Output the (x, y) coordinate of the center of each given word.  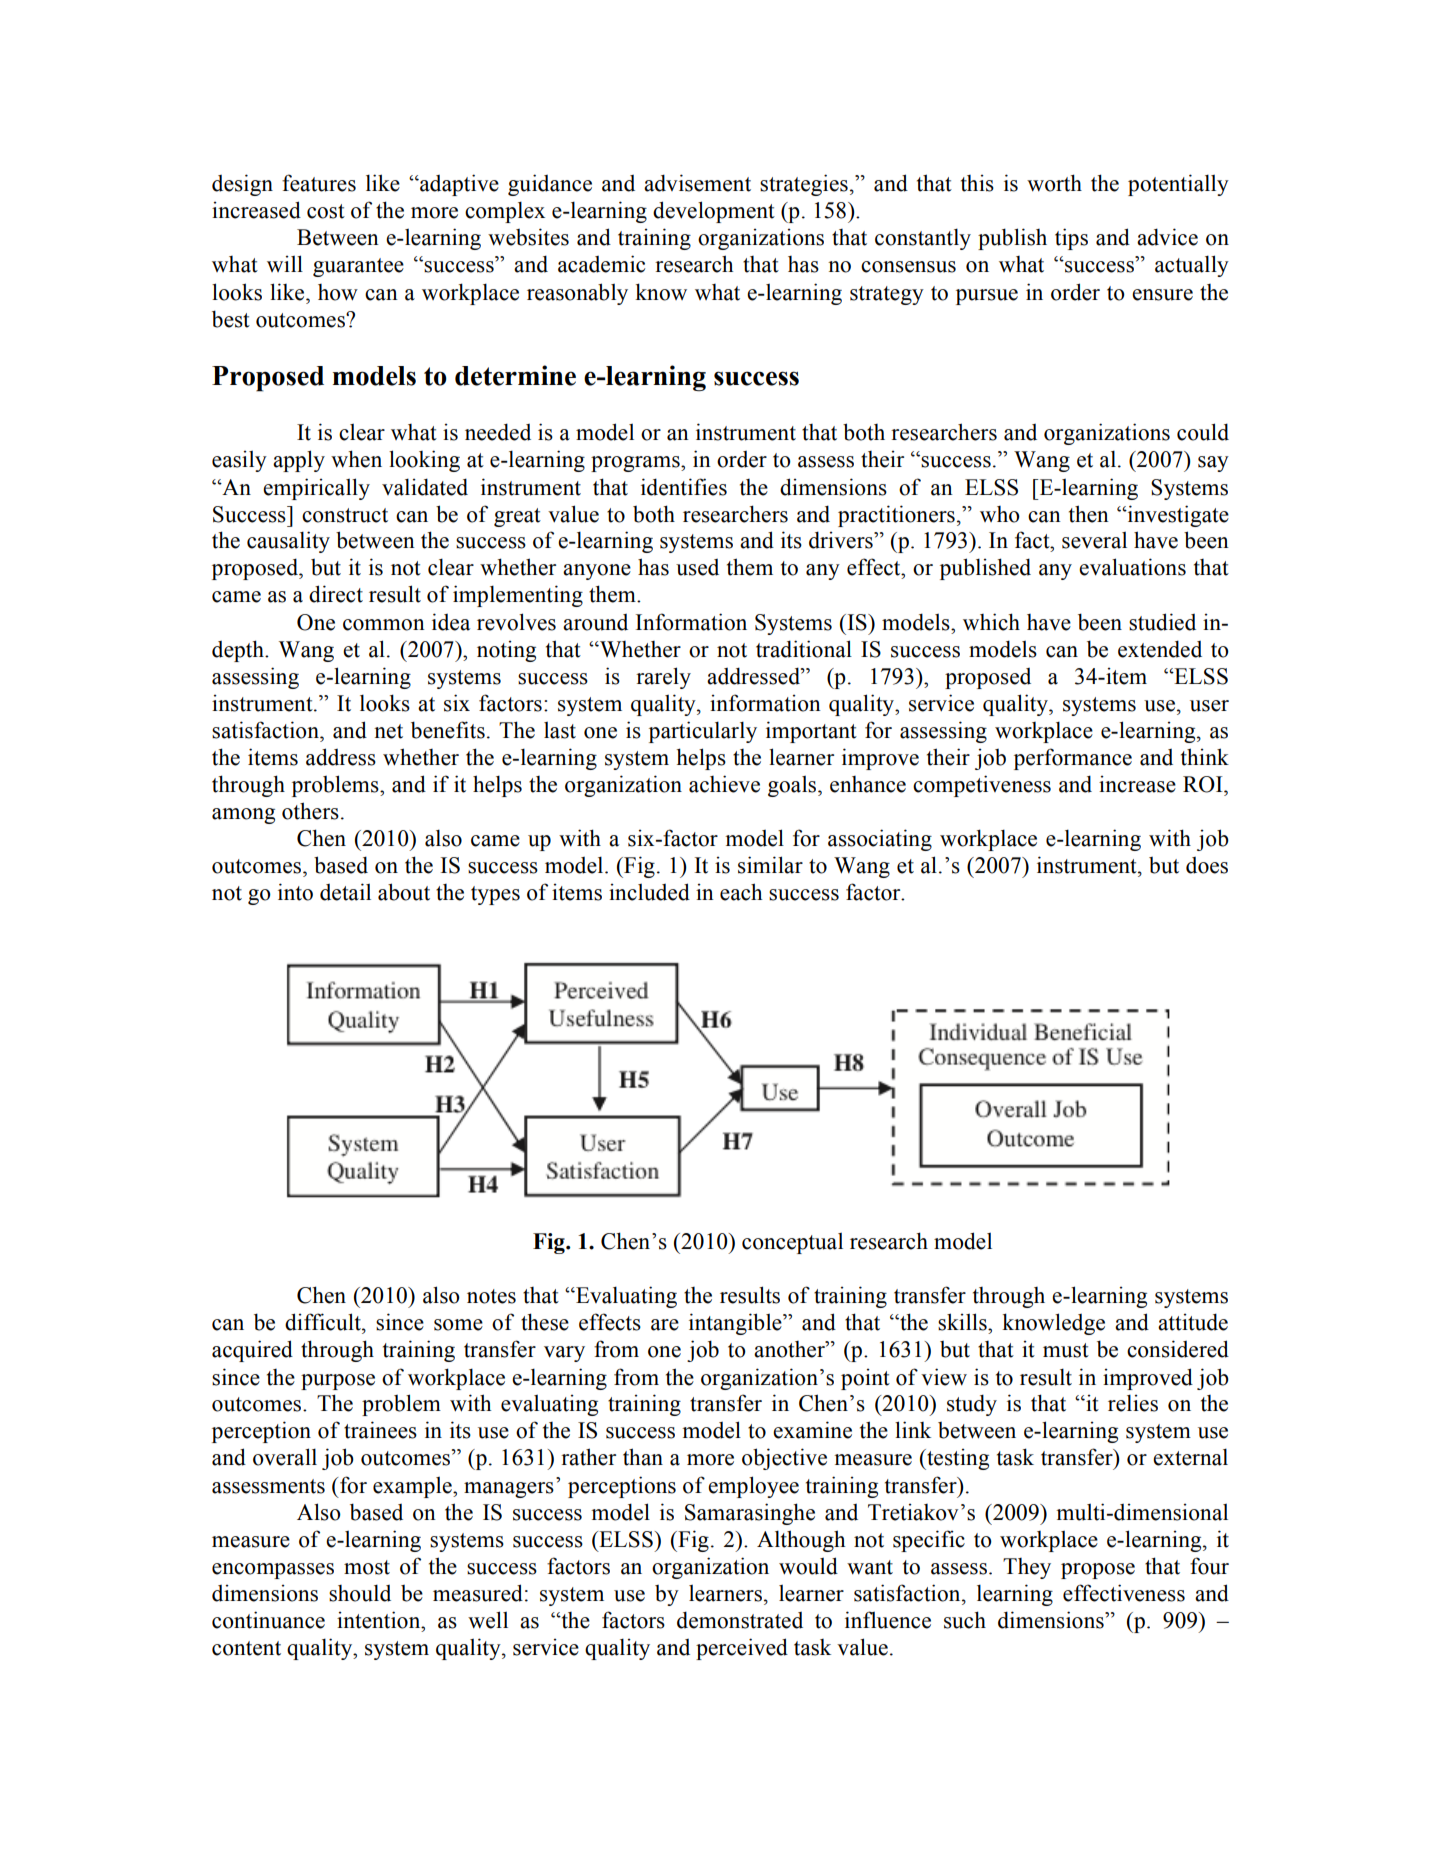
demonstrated (740, 1620)
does (1207, 865)
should (360, 1593)
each (741, 892)
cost (326, 211)
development (714, 212)
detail (345, 892)
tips (1071, 239)
